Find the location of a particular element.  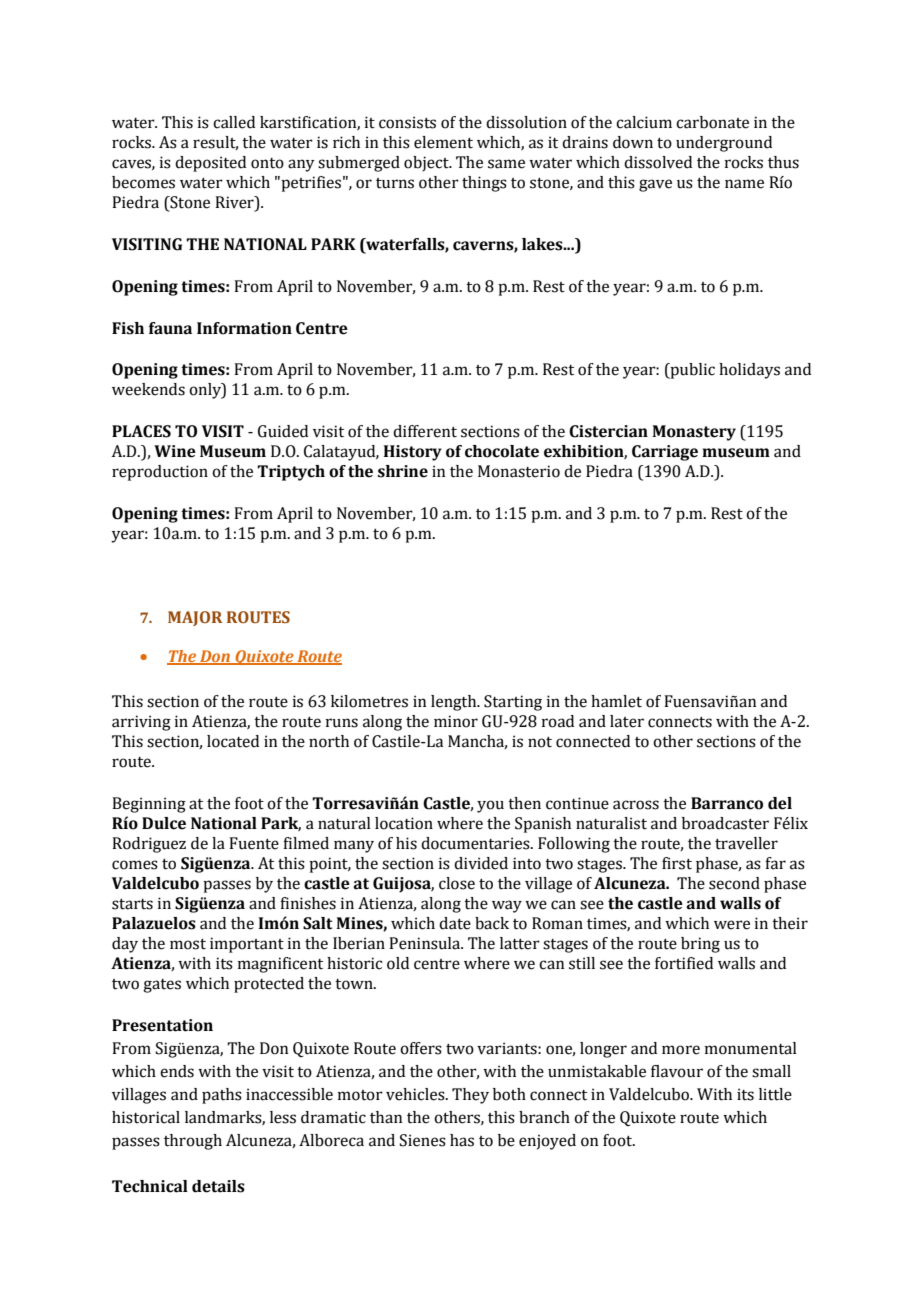

documentaries is located at coordinates (476, 843).
